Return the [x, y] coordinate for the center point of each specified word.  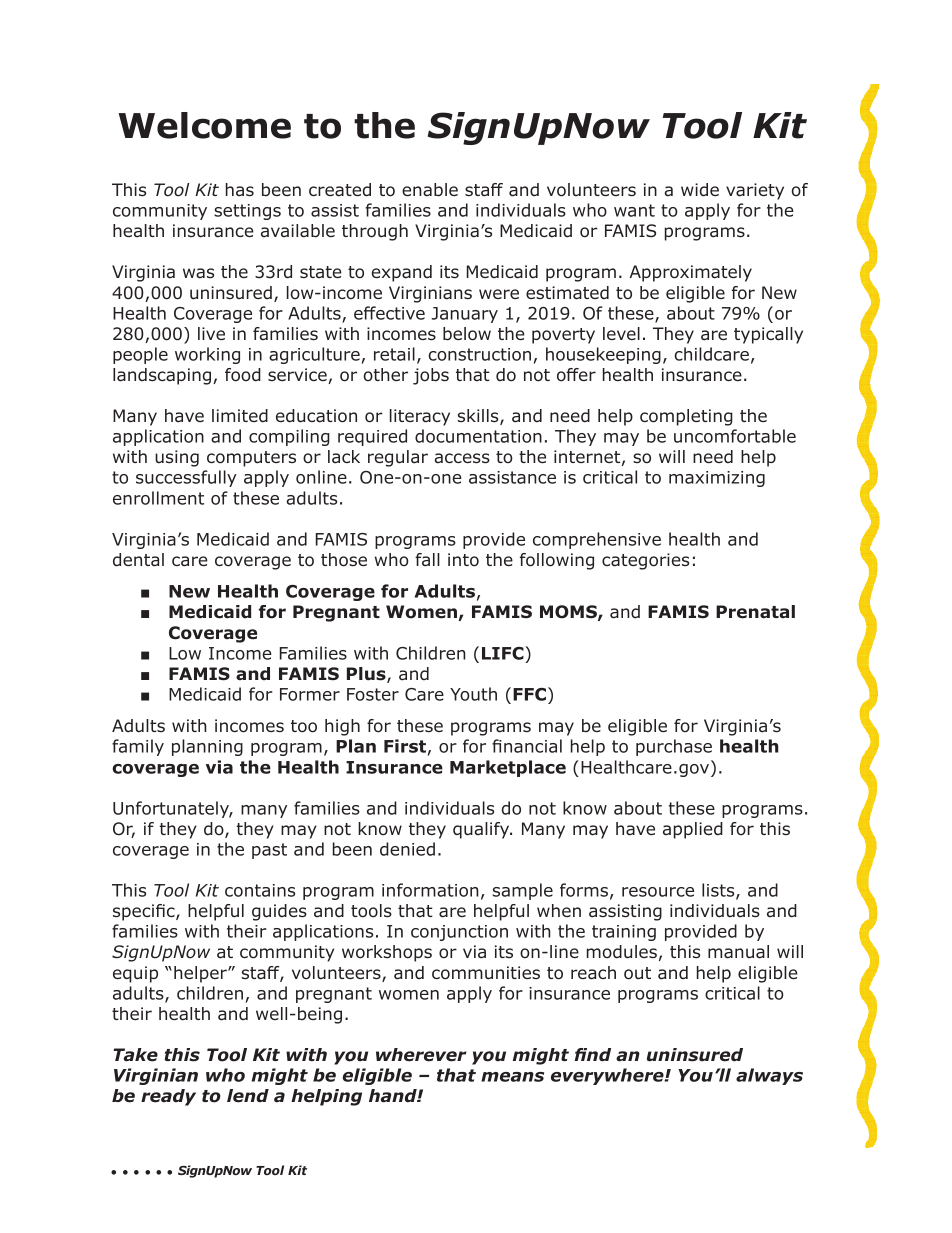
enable [430, 190]
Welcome [204, 125]
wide [700, 190]
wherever [421, 1055]
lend [248, 1096]
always [769, 1076]
